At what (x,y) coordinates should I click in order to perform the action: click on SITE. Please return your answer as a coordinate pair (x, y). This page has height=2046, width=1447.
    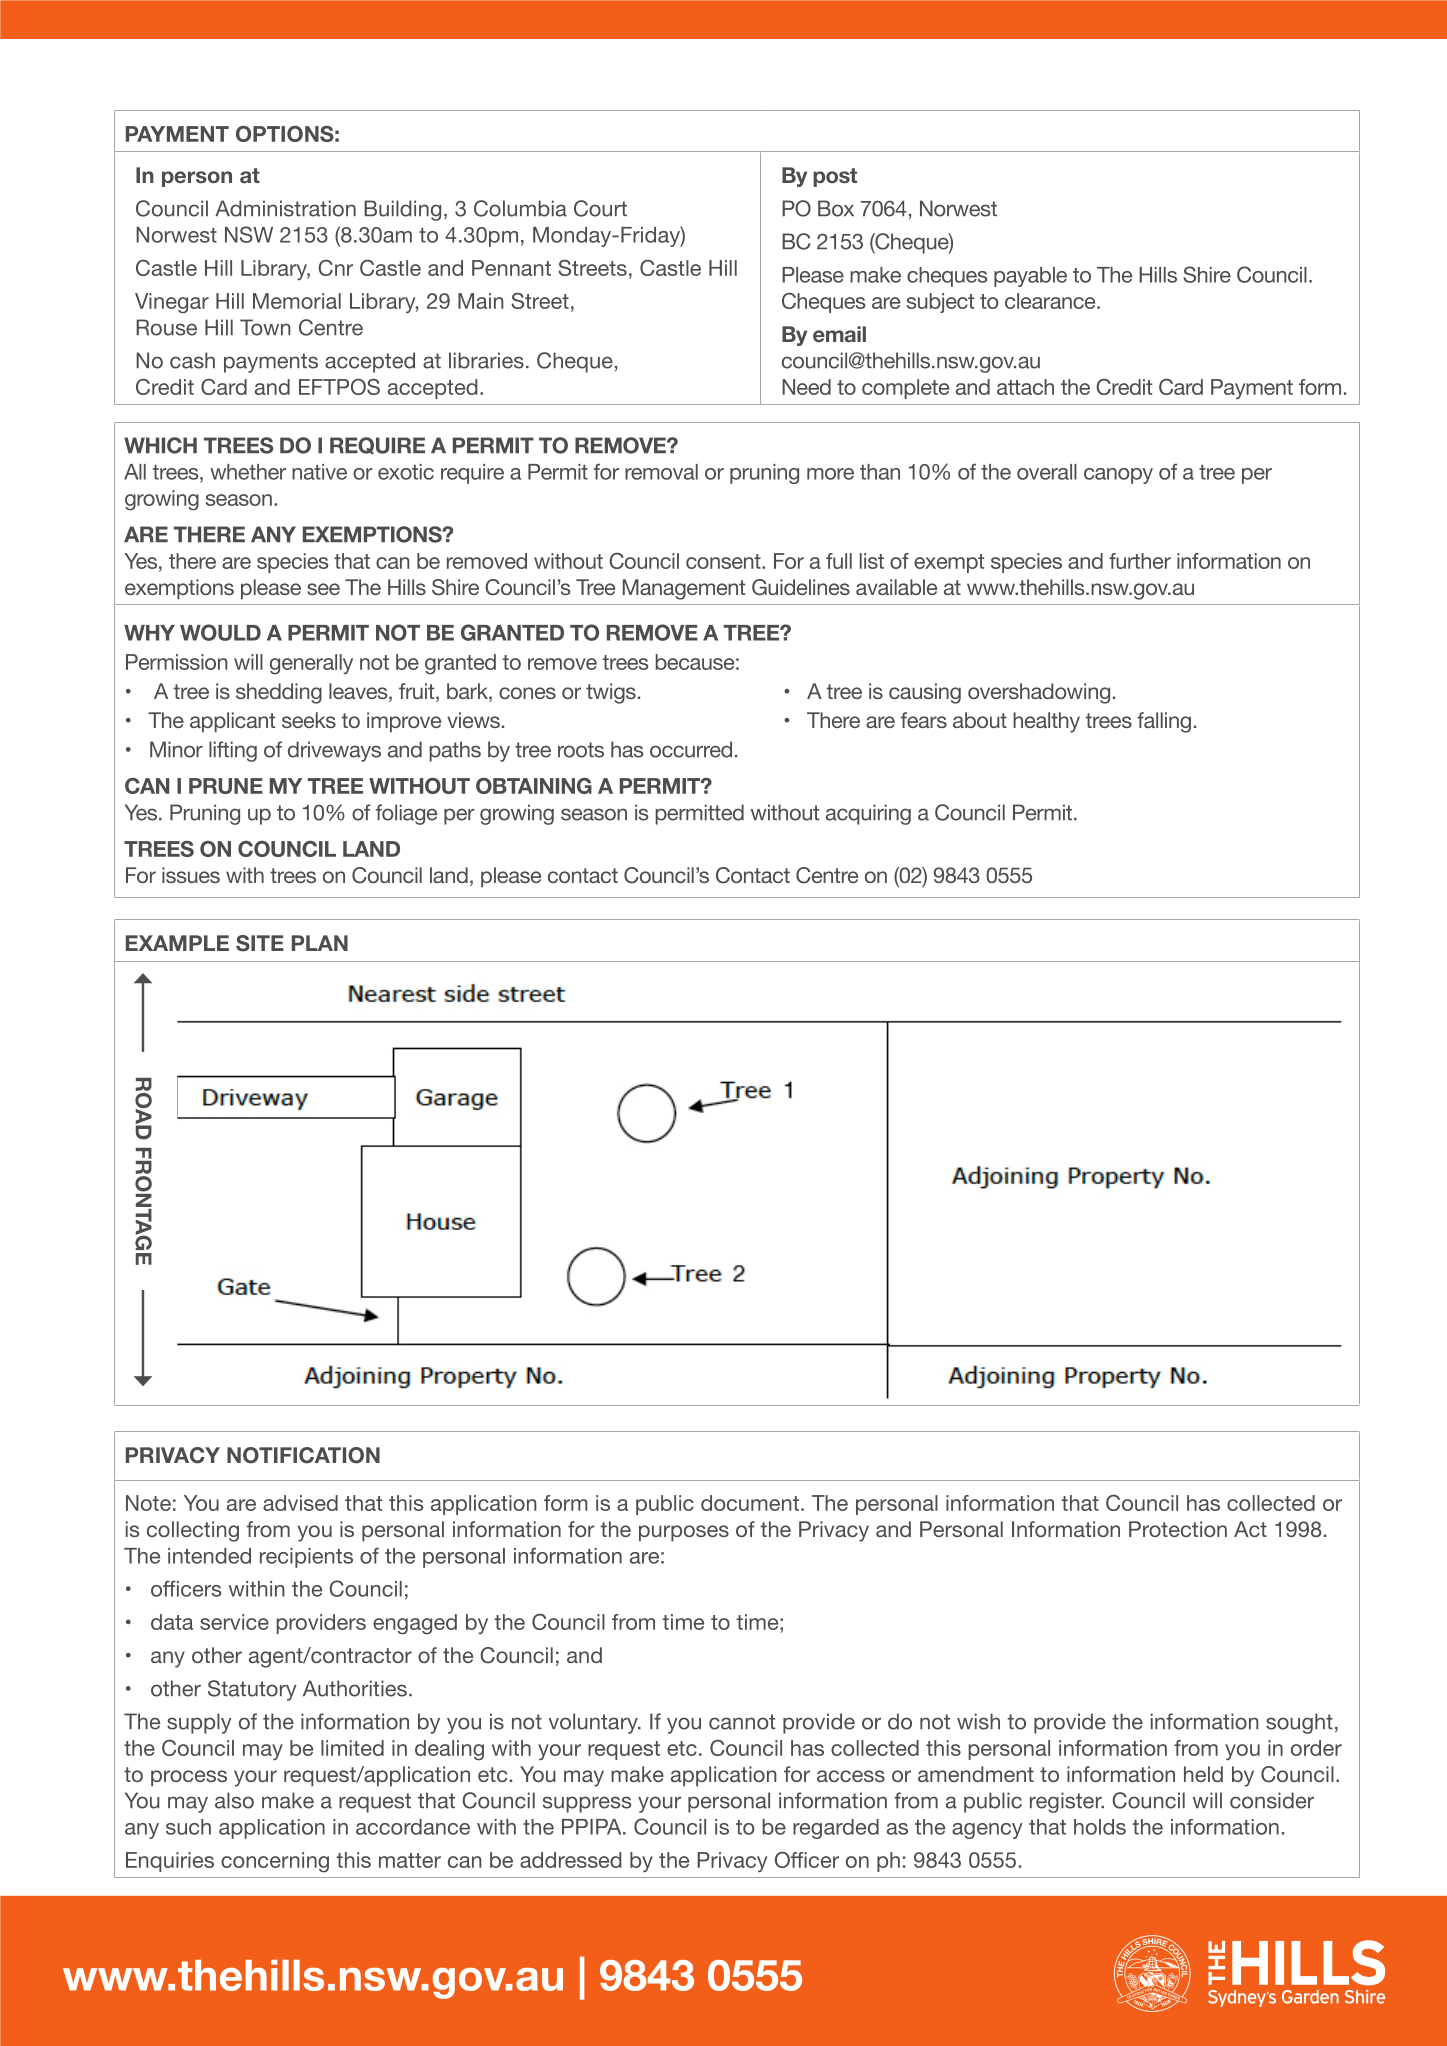
    Looking at the image, I should click on (260, 943).
